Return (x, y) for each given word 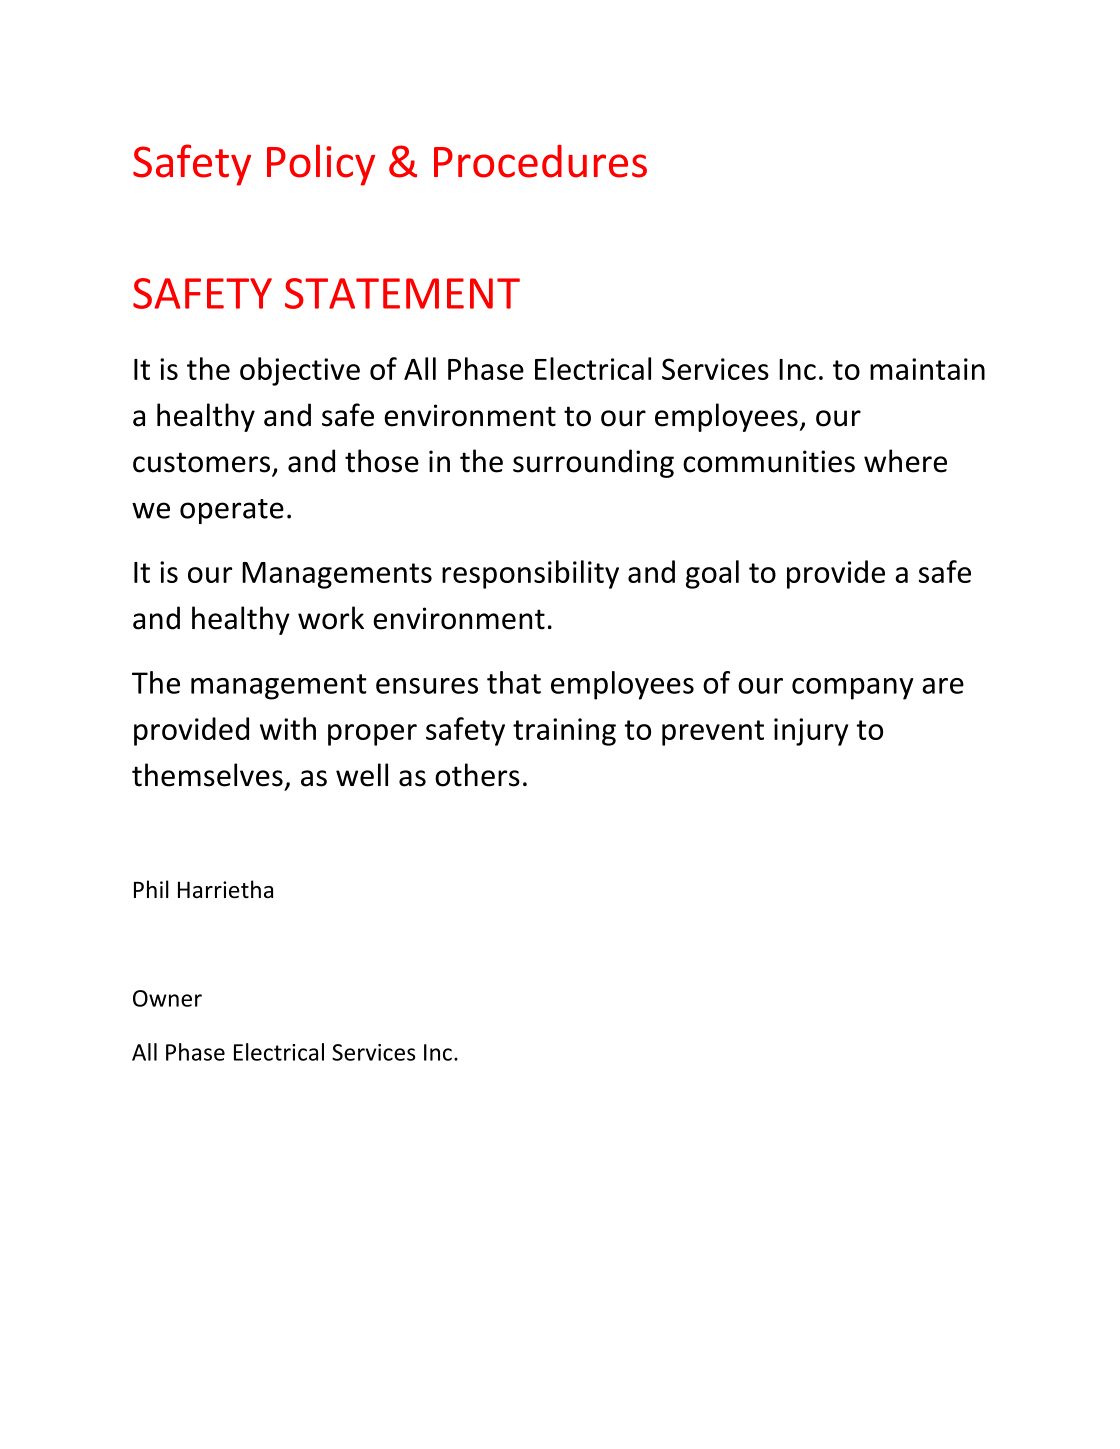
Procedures (540, 161)
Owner (167, 998)
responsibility (530, 574)
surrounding (593, 463)
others (477, 775)
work (331, 618)
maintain (927, 369)
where (905, 461)
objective (300, 371)
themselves (207, 775)
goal (712, 574)
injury (811, 732)
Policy (321, 165)
